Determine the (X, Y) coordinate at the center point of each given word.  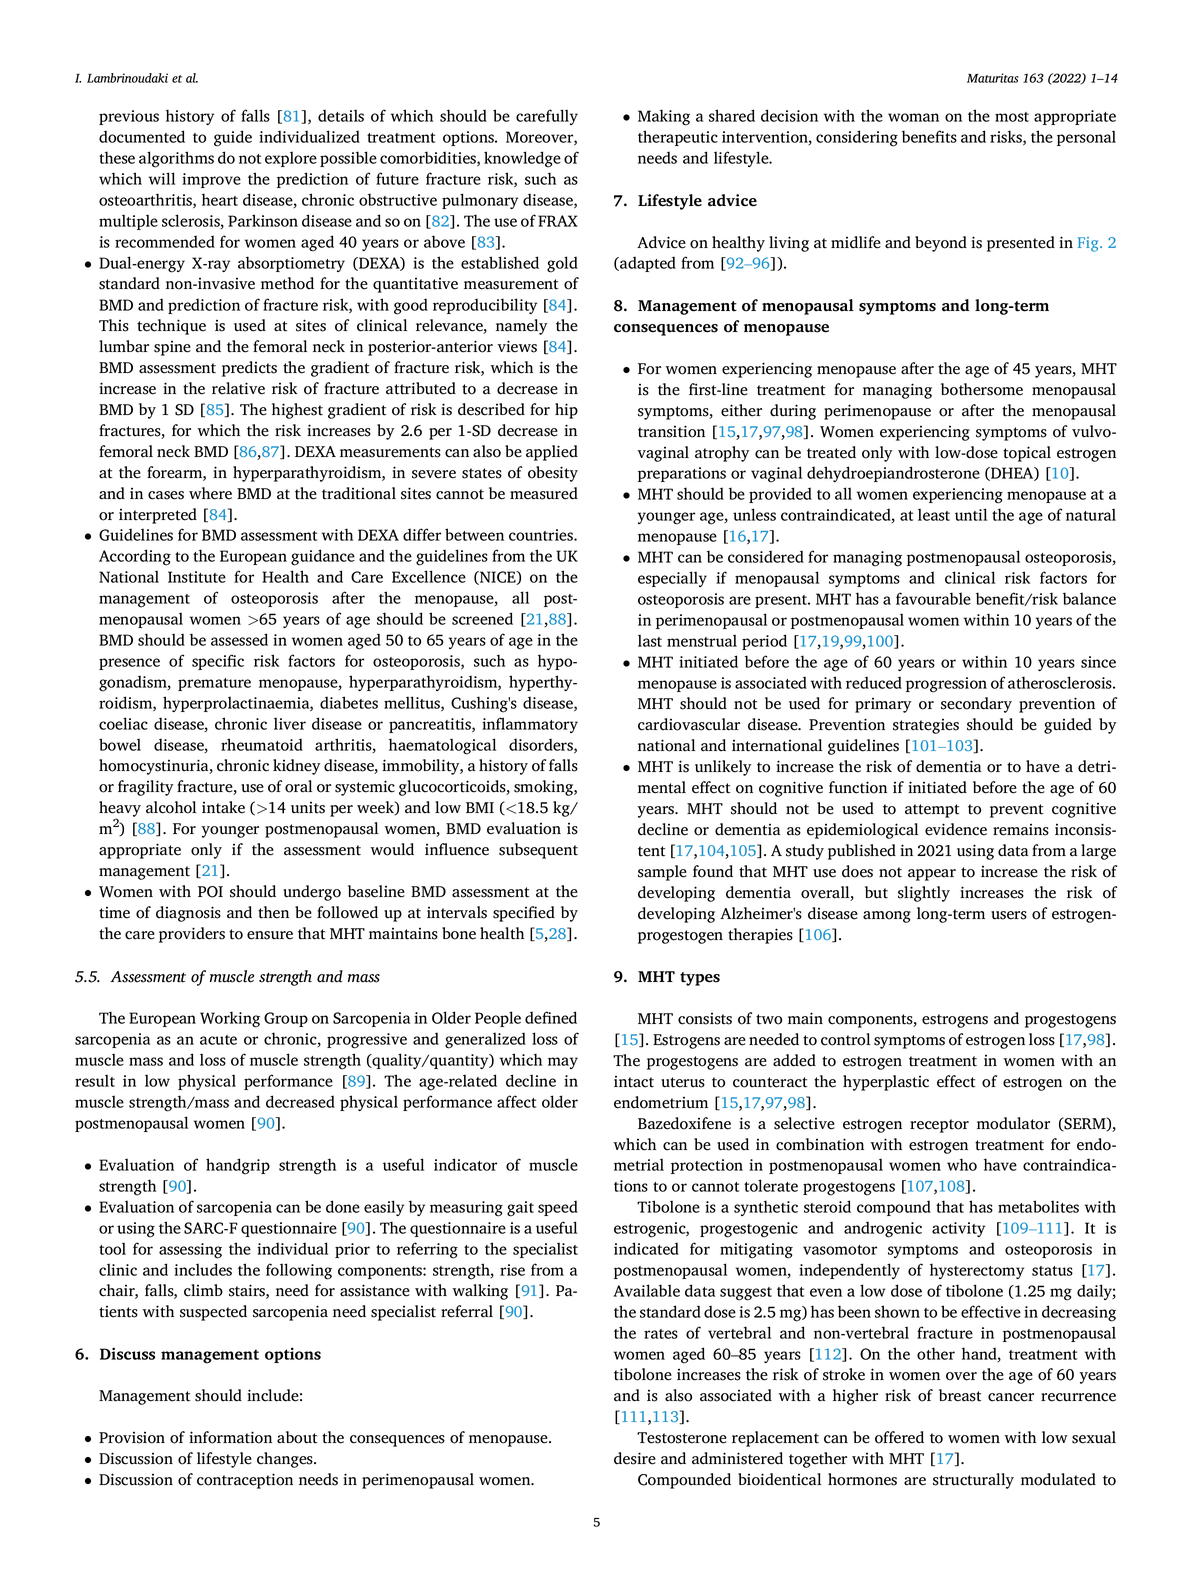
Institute (197, 577)
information (230, 1437)
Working (230, 1019)
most (1012, 117)
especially (672, 579)
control (845, 1039)
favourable (933, 598)
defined (551, 1017)
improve (211, 180)
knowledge (522, 159)
